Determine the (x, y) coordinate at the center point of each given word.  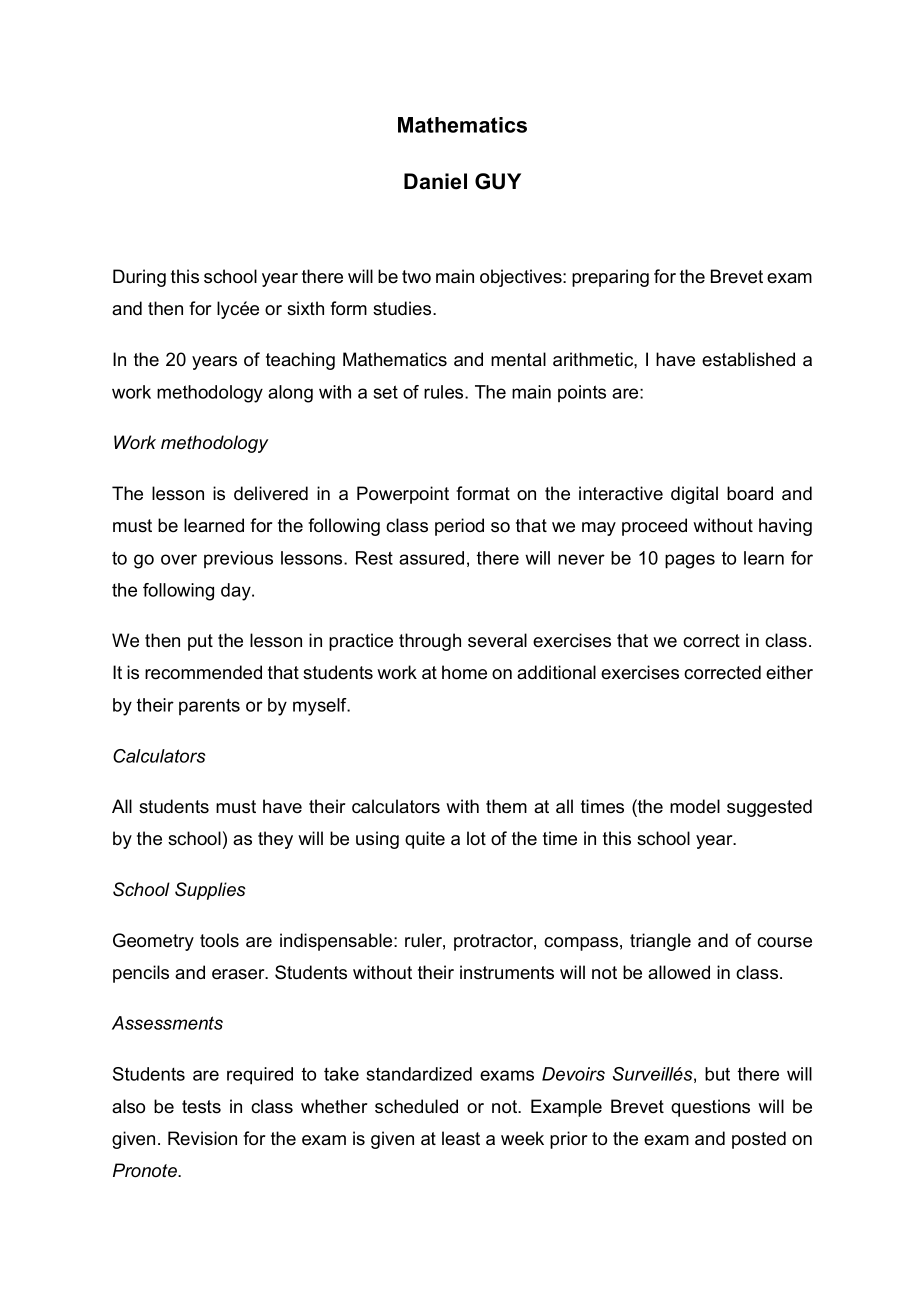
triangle (660, 942)
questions (710, 1108)
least (461, 1138)
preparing (610, 278)
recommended (203, 672)
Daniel (435, 181)
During (139, 278)
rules (445, 392)
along (290, 394)
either (789, 672)
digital (694, 495)
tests (201, 1107)
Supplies (210, 891)
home (464, 672)
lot (476, 838)
